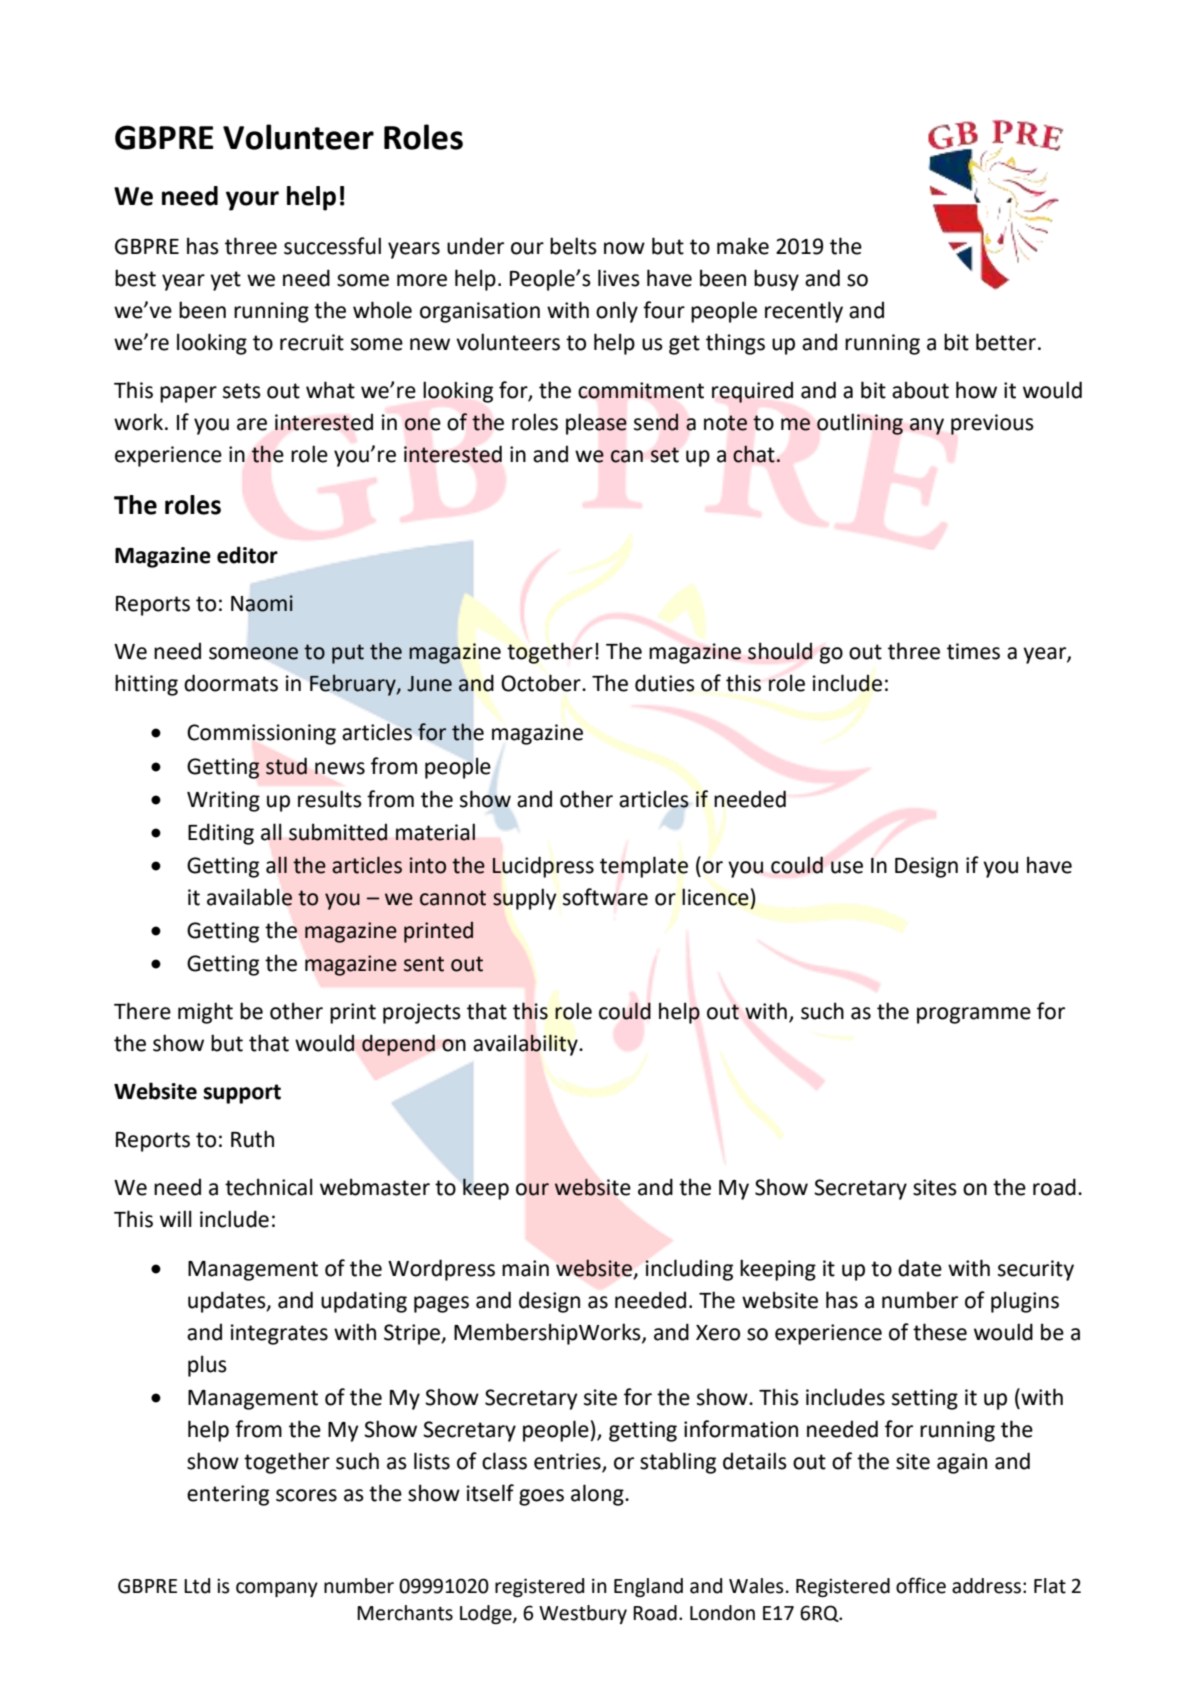 Image resolution: width=1200 pixels, height=1697 pixels. What do you see at coordinates (974, 1015) in the page?
I see `programme` at bounding box center [974, 1015].
